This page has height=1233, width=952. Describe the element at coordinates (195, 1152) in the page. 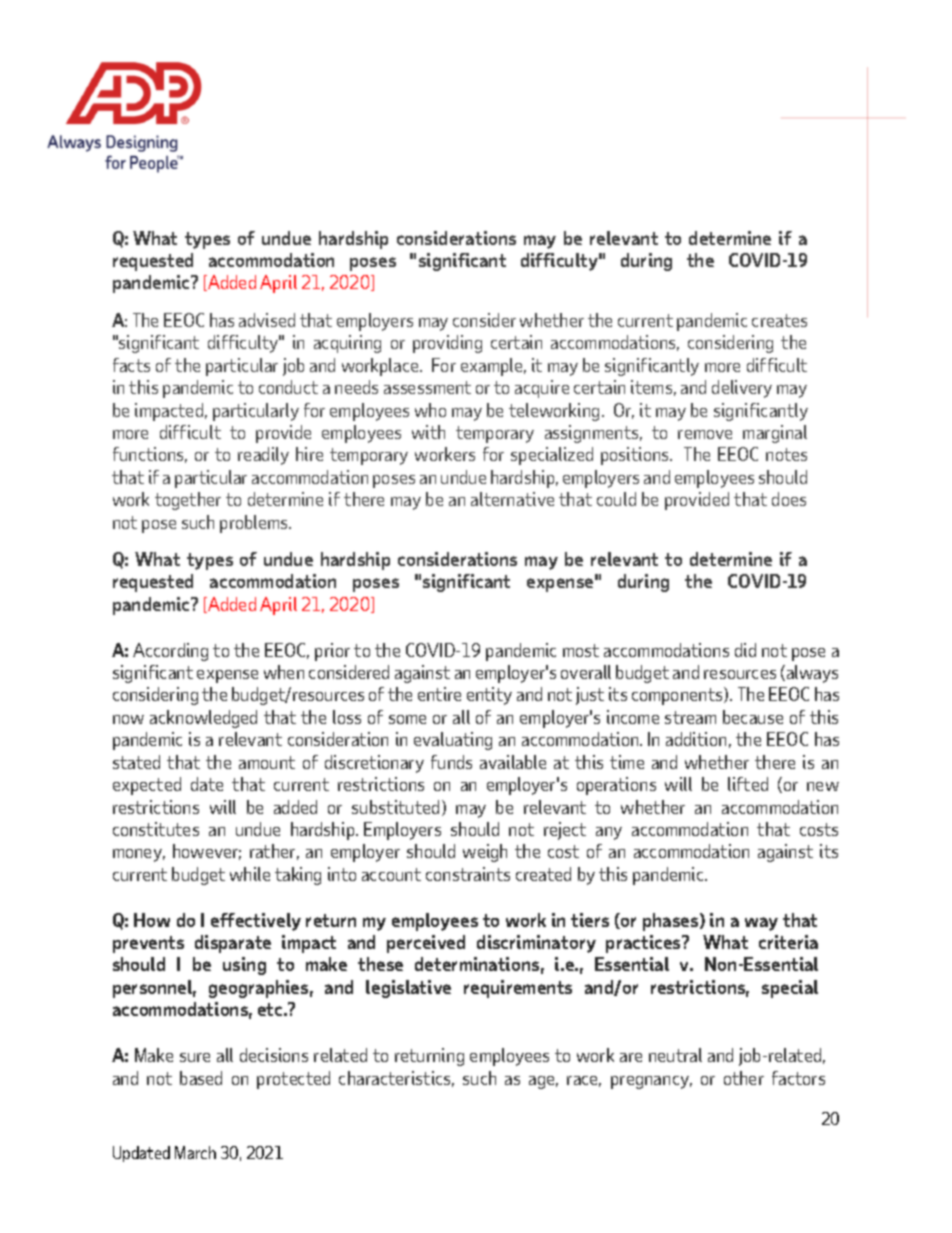

I see `March` at that location.
